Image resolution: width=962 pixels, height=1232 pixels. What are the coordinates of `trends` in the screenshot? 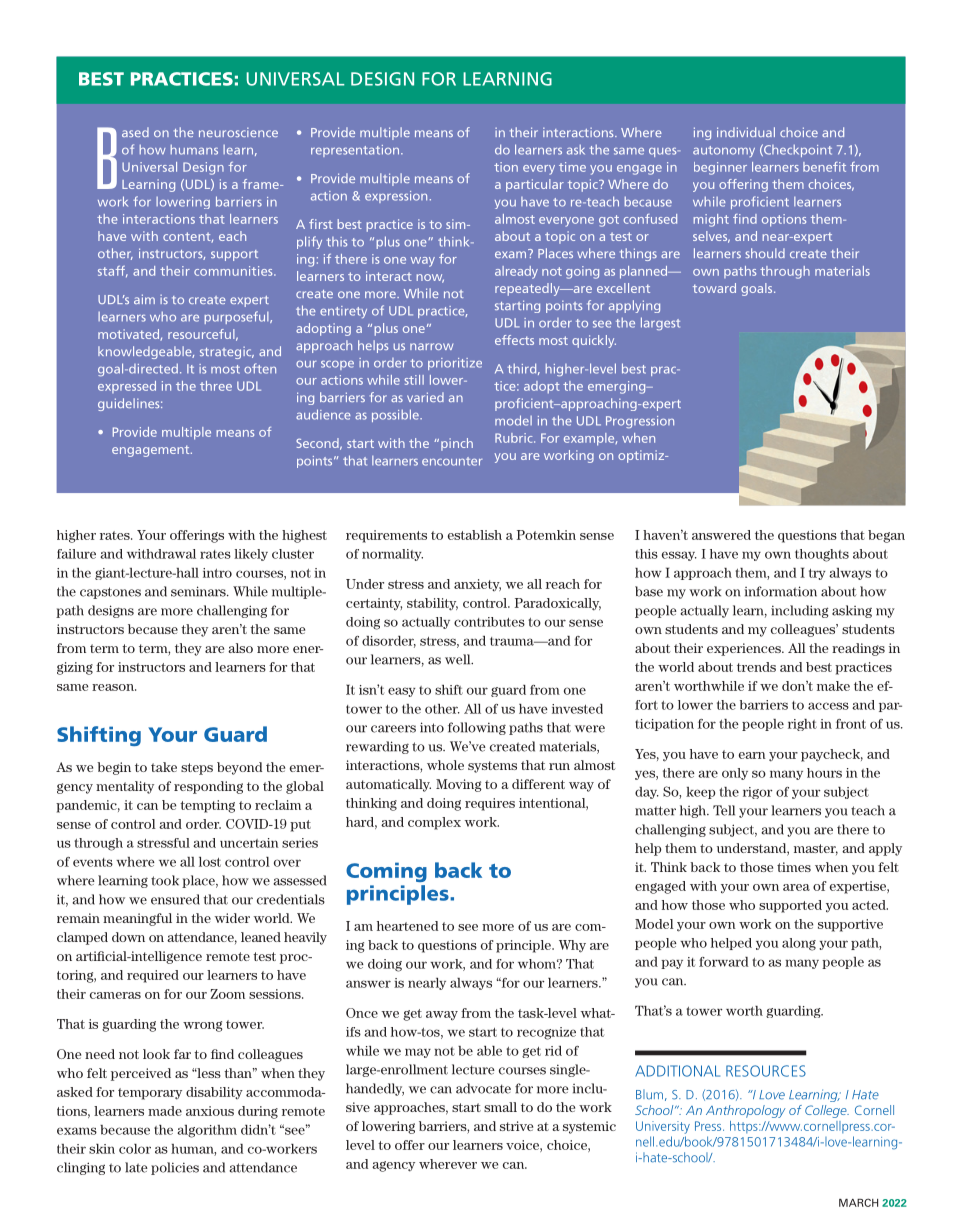 It's located at (756, 667).
